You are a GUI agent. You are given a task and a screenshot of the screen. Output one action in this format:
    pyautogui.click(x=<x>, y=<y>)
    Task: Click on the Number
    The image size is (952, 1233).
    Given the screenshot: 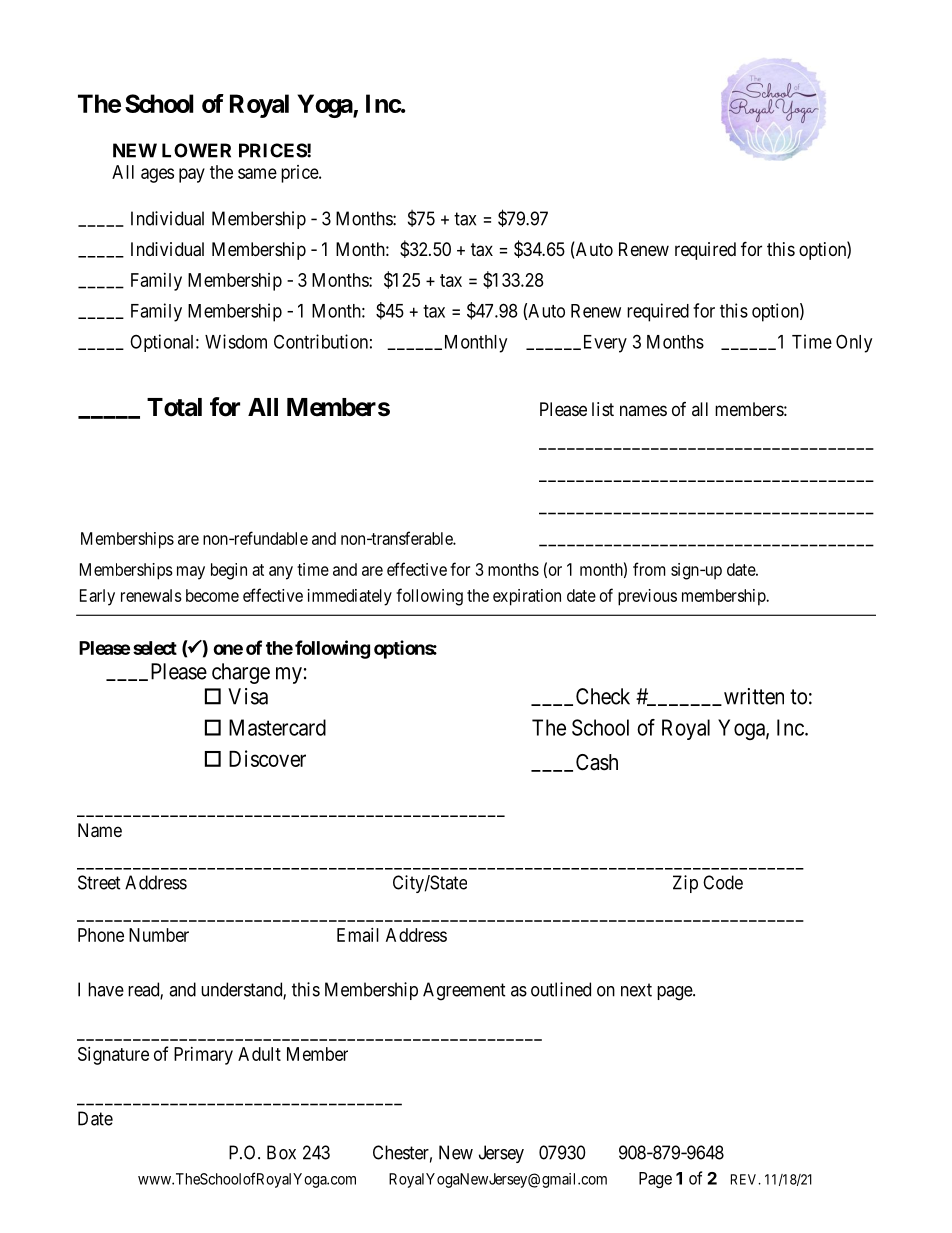 What is the action you would take?
    pyautogui.click(x=159, y=935)
